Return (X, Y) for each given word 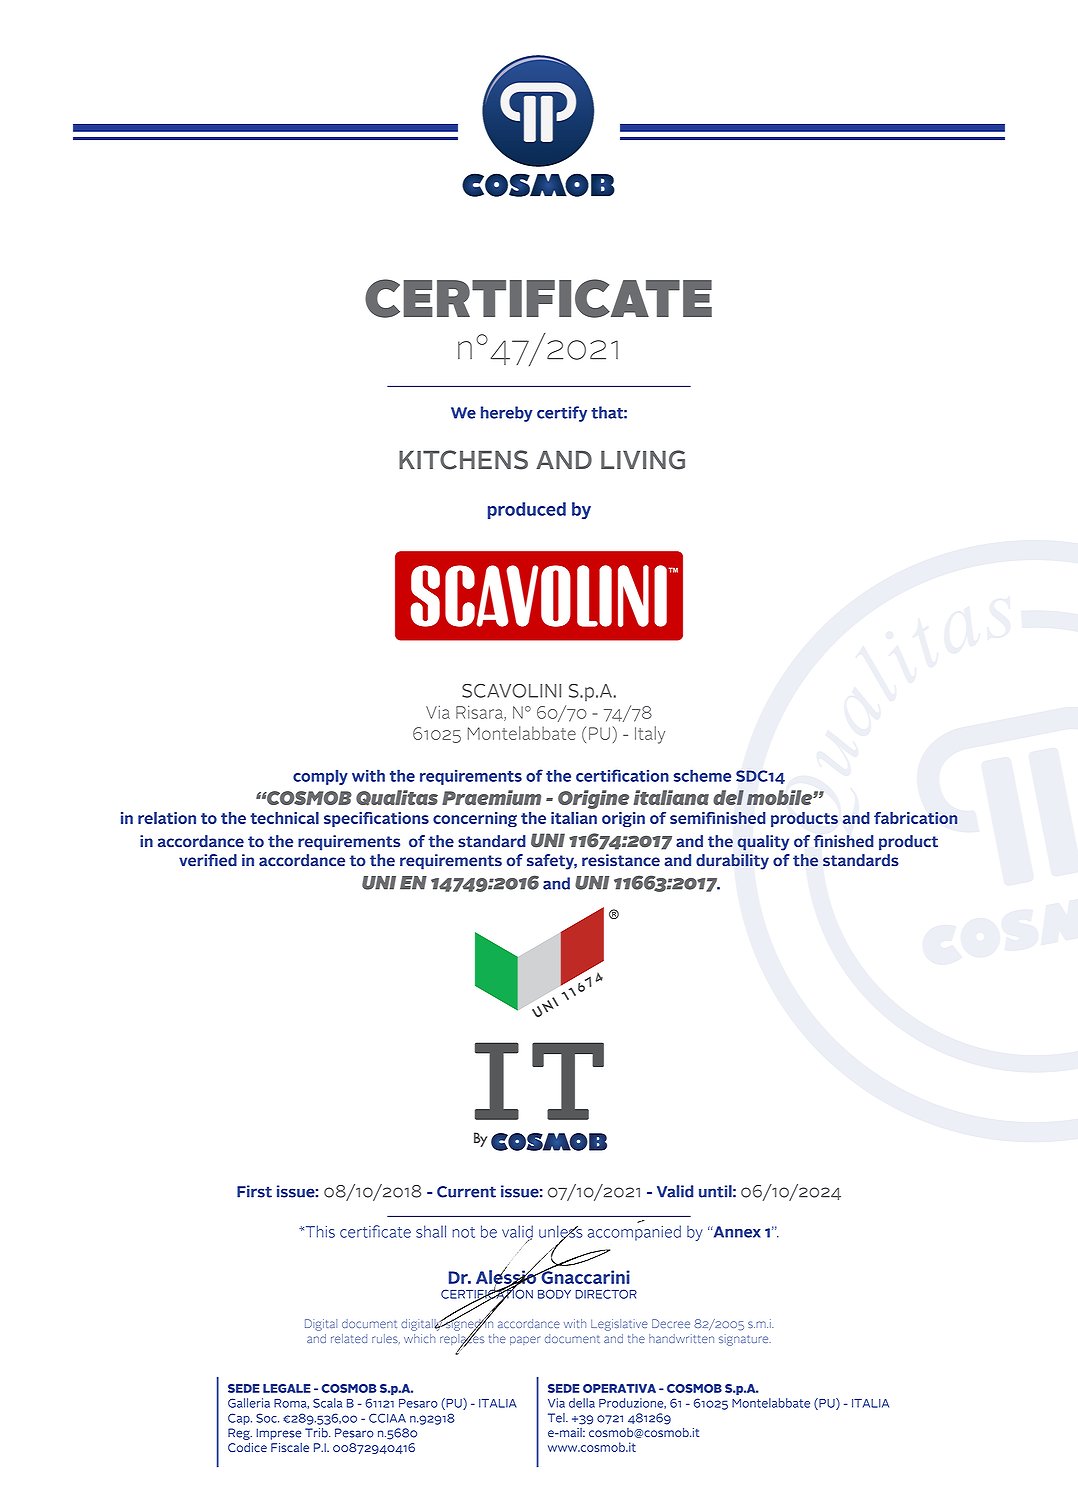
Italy (650, 735)
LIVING (643, 460)
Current (466, 1192)
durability (732, 862)
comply (320, 777)
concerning (475, 819)
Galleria (249, 1403)
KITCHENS (463, 460)
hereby (507, 414)
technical (284, 818)
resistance (621, 860)
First (254, 1191)
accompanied (634, 1233)
